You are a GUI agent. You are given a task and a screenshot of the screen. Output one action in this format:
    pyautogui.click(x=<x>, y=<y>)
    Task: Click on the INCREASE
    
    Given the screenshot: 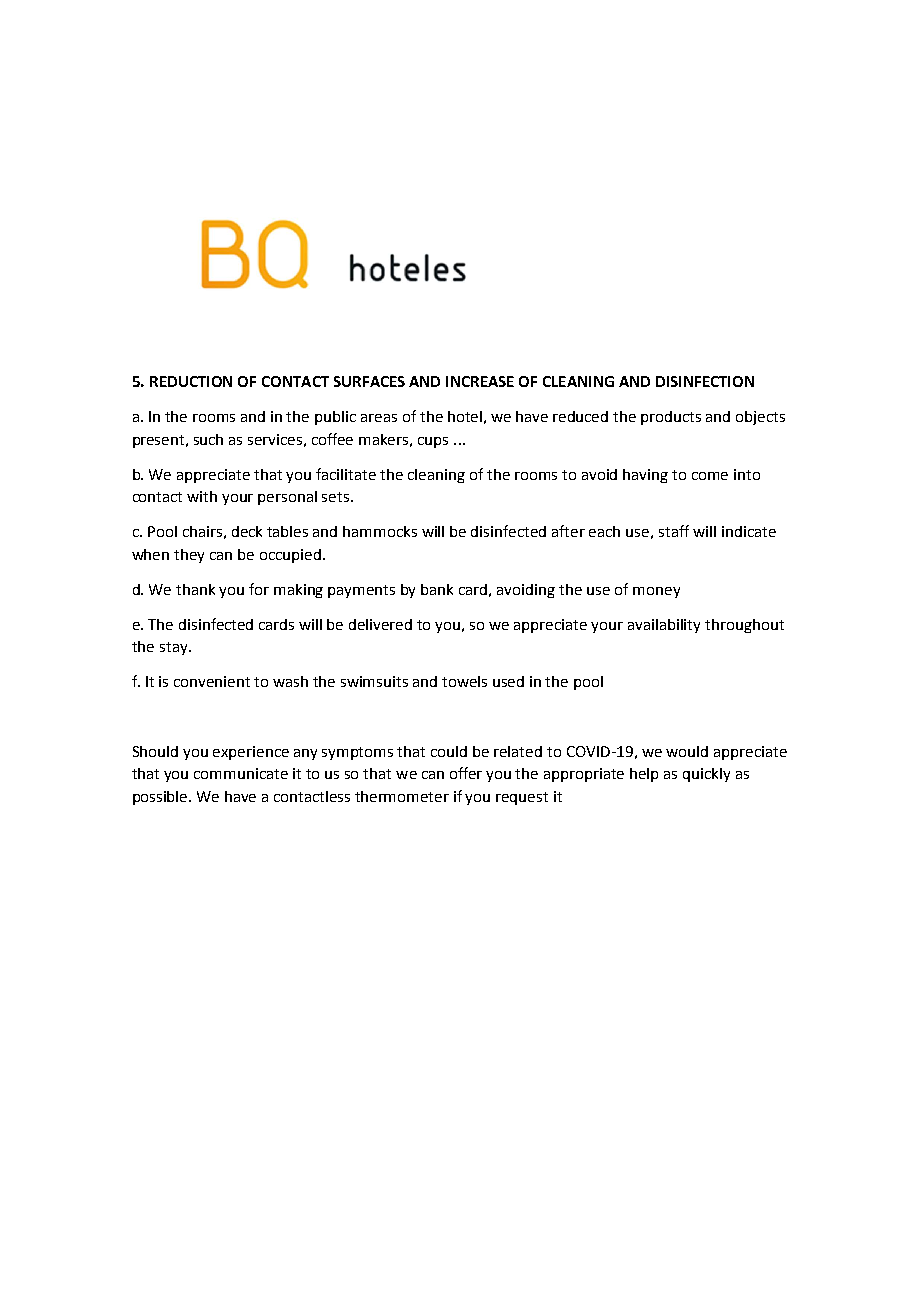 What is the action you would take?
    pyautogui.click(x=480, y=381)
